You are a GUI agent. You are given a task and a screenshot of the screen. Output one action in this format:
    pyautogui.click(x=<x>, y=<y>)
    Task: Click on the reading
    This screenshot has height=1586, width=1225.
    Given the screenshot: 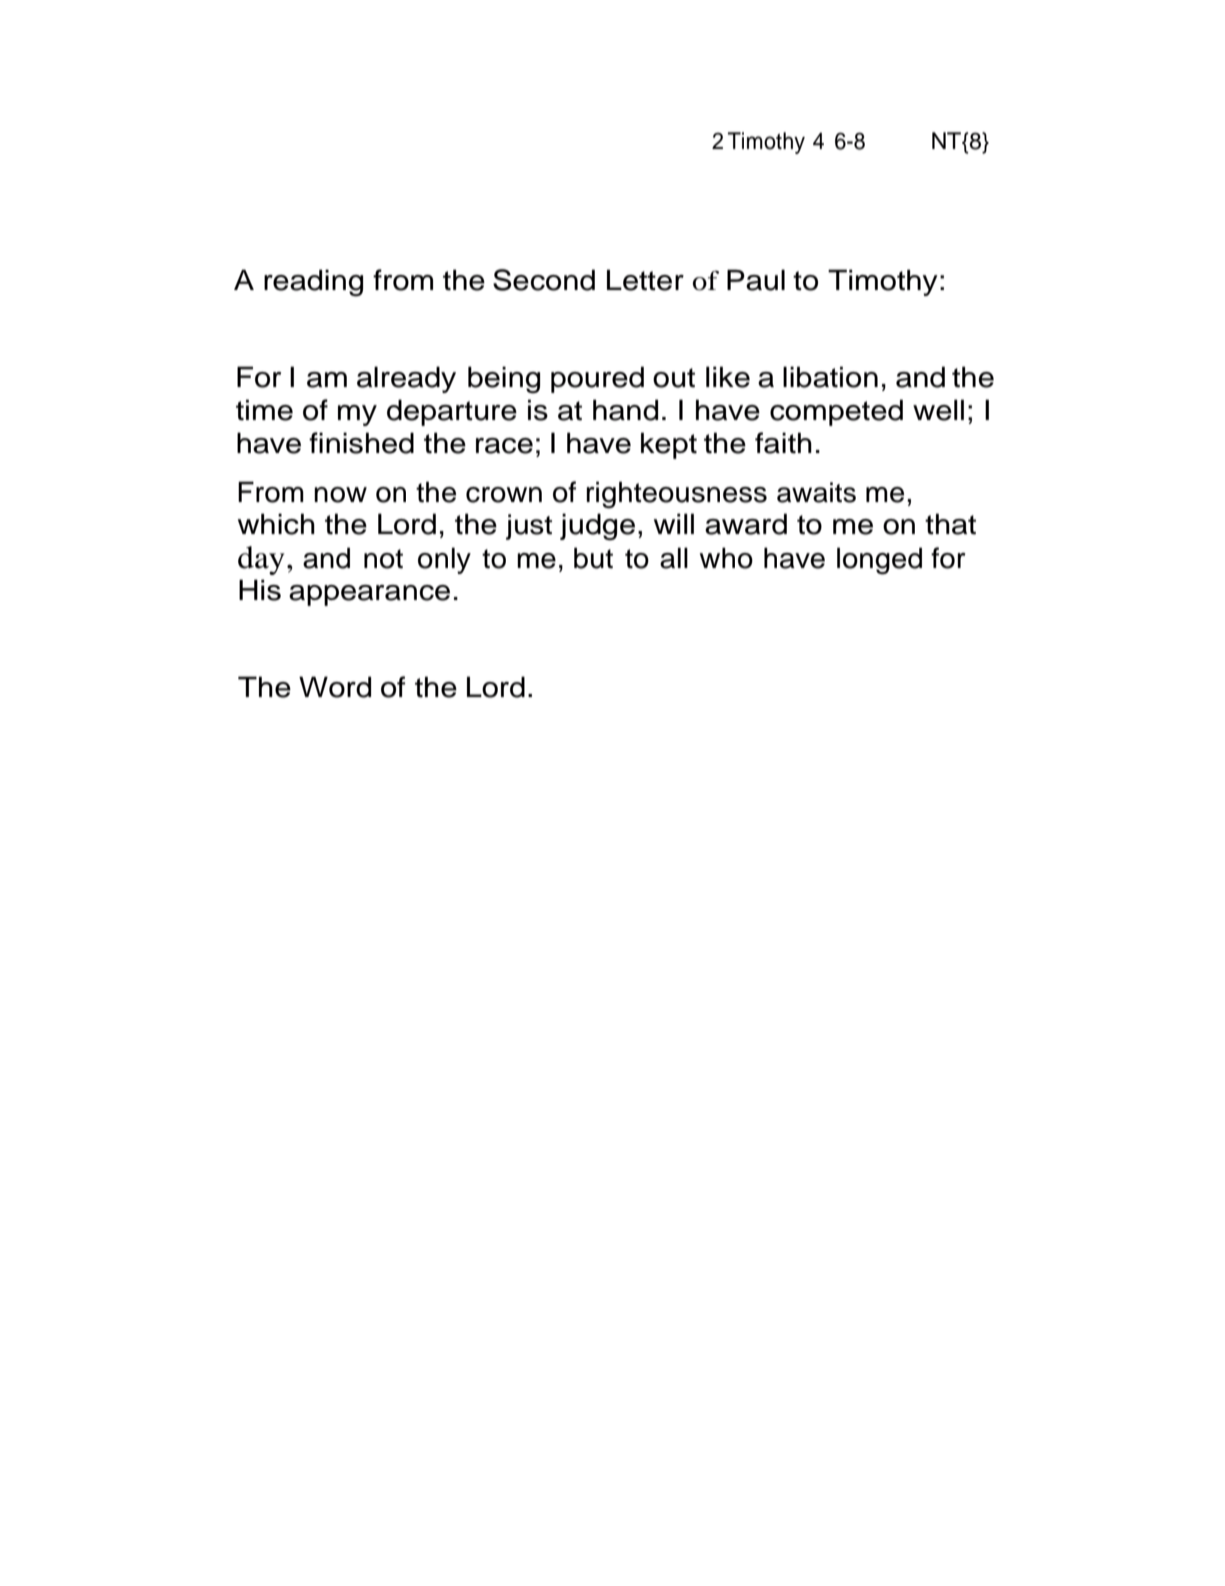 What is the action you would take?
    pyautogui.click(x=313, y=283)
